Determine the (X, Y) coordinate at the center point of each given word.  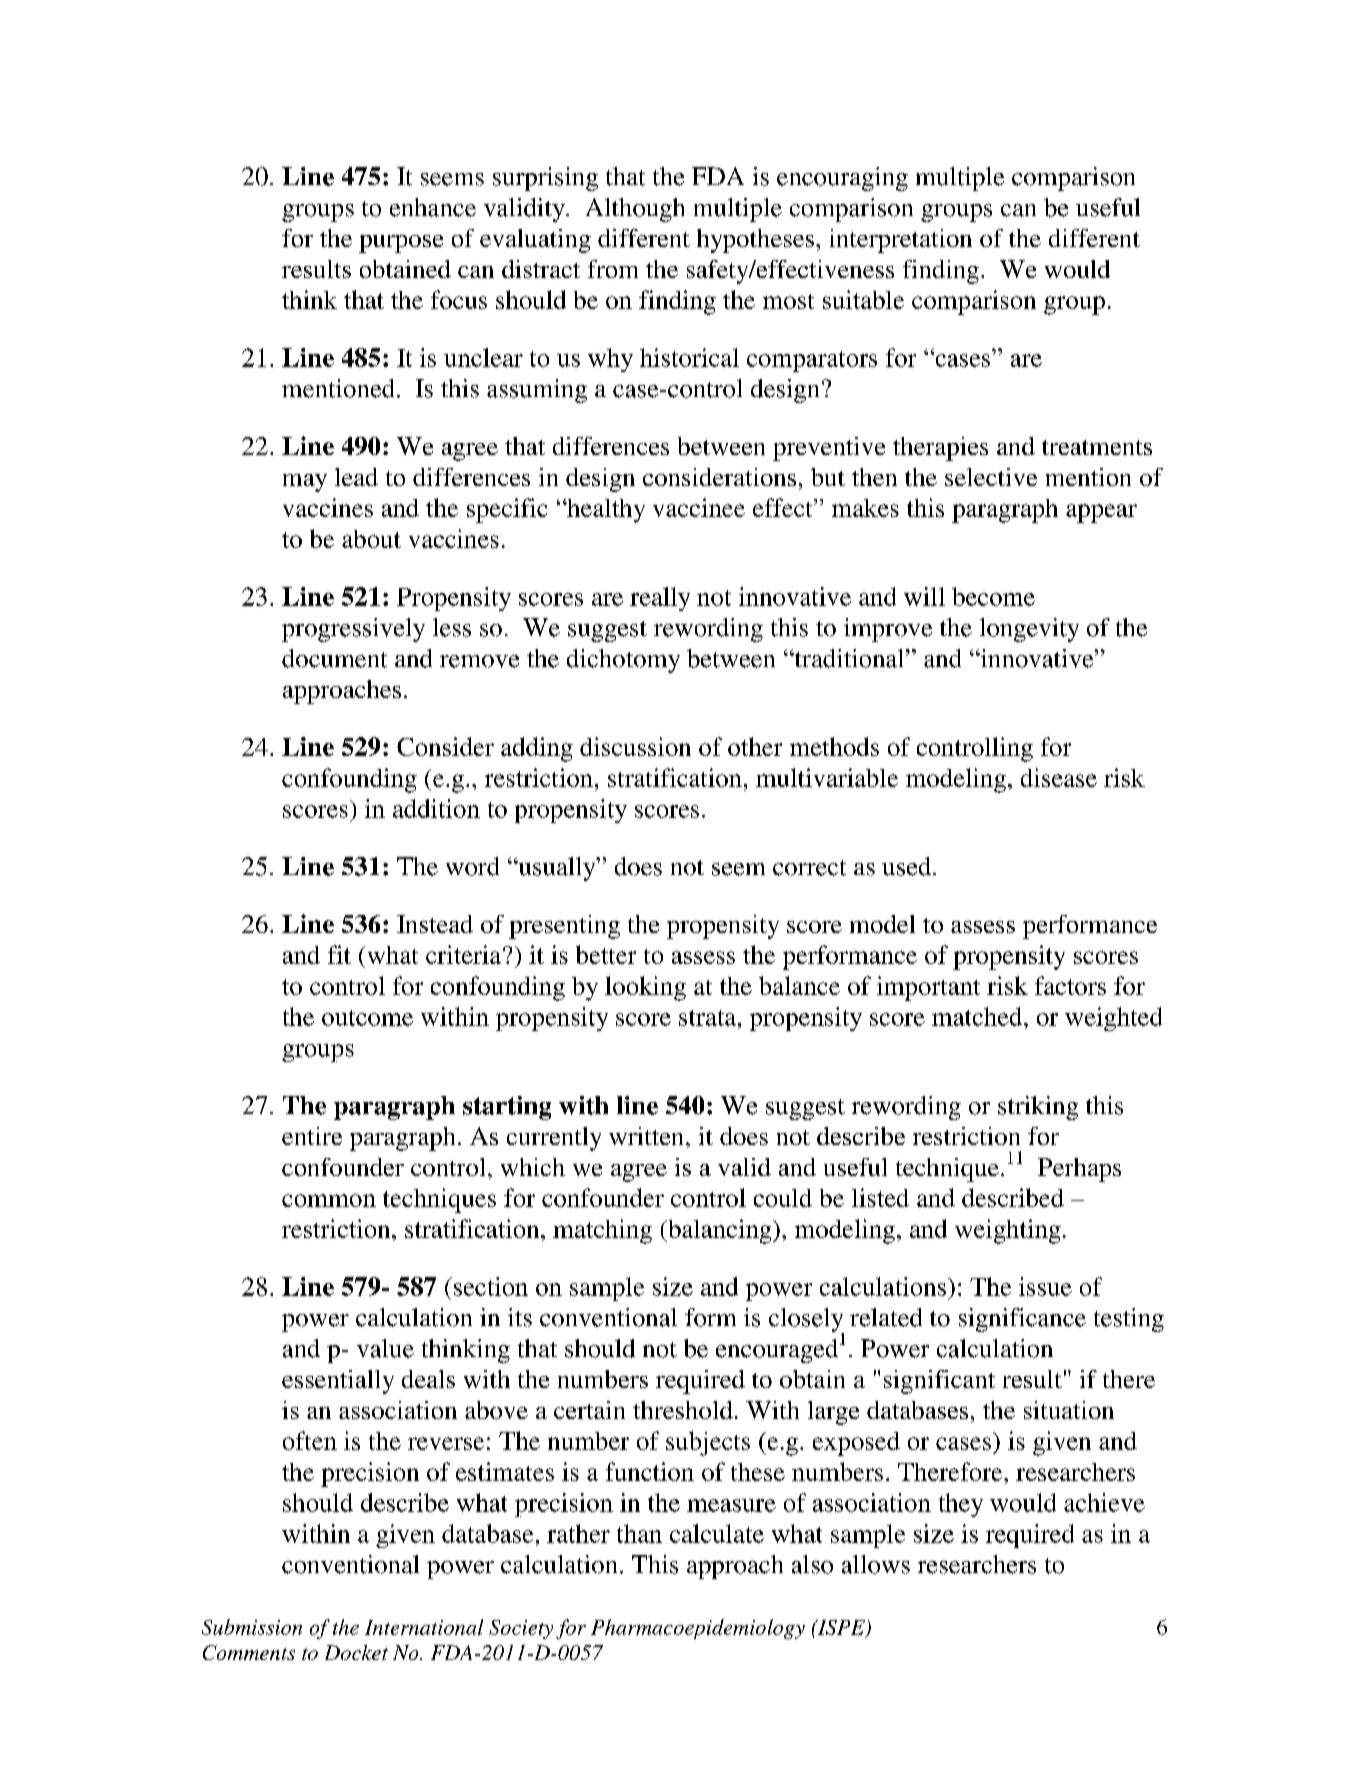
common (329, 1200)
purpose (401, 244)
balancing (720, 1231)
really (660, 599)
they (961, 1505)
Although (635, 210)
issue (1045, 1286)
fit (339, 954)
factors (1070, 985)
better (606, 954)
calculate (717, 1533)
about (371, 539)
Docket (356, 1652)
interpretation (901, 241)
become (993, 596)
